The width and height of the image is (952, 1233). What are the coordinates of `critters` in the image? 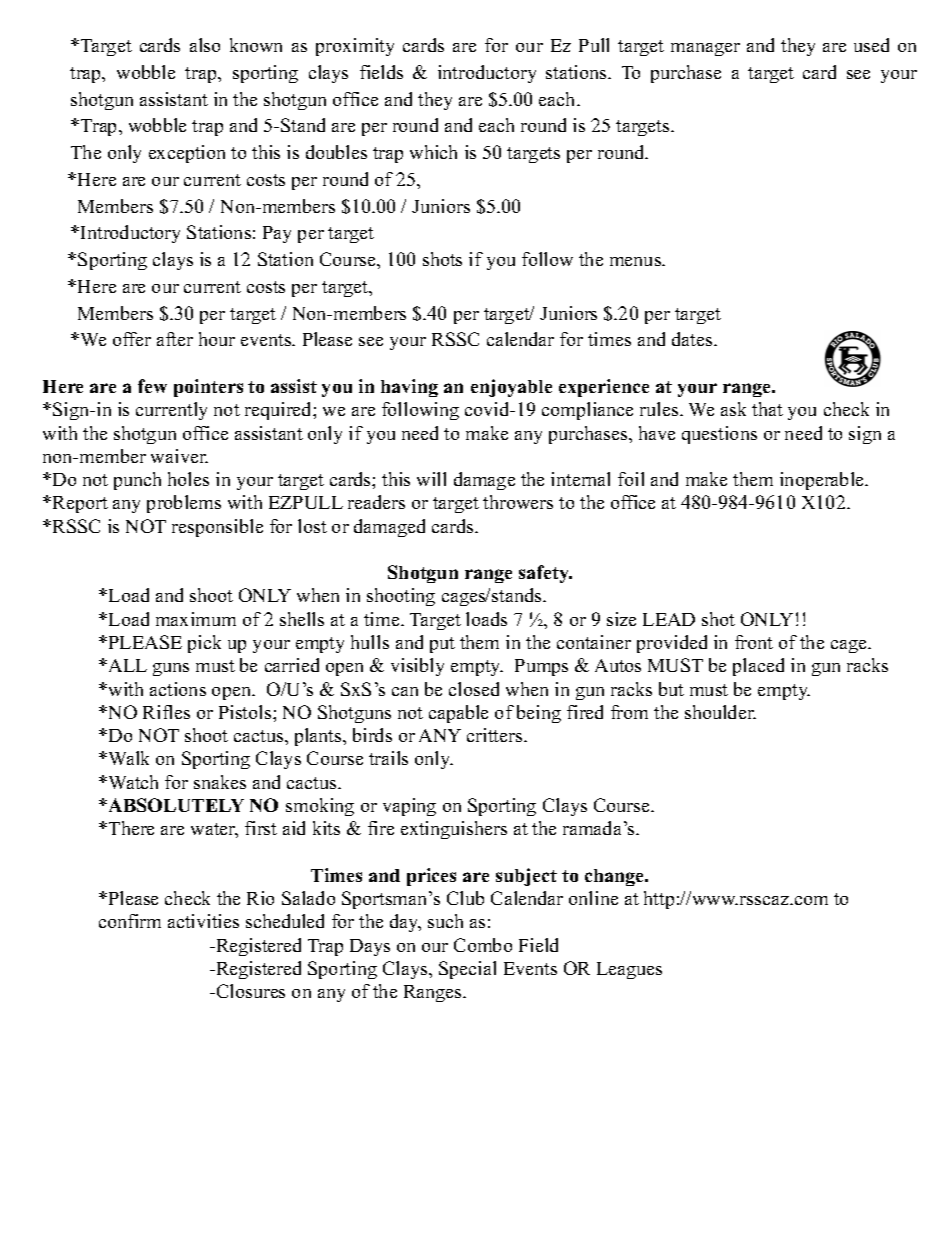 It's located at (496, 735).
